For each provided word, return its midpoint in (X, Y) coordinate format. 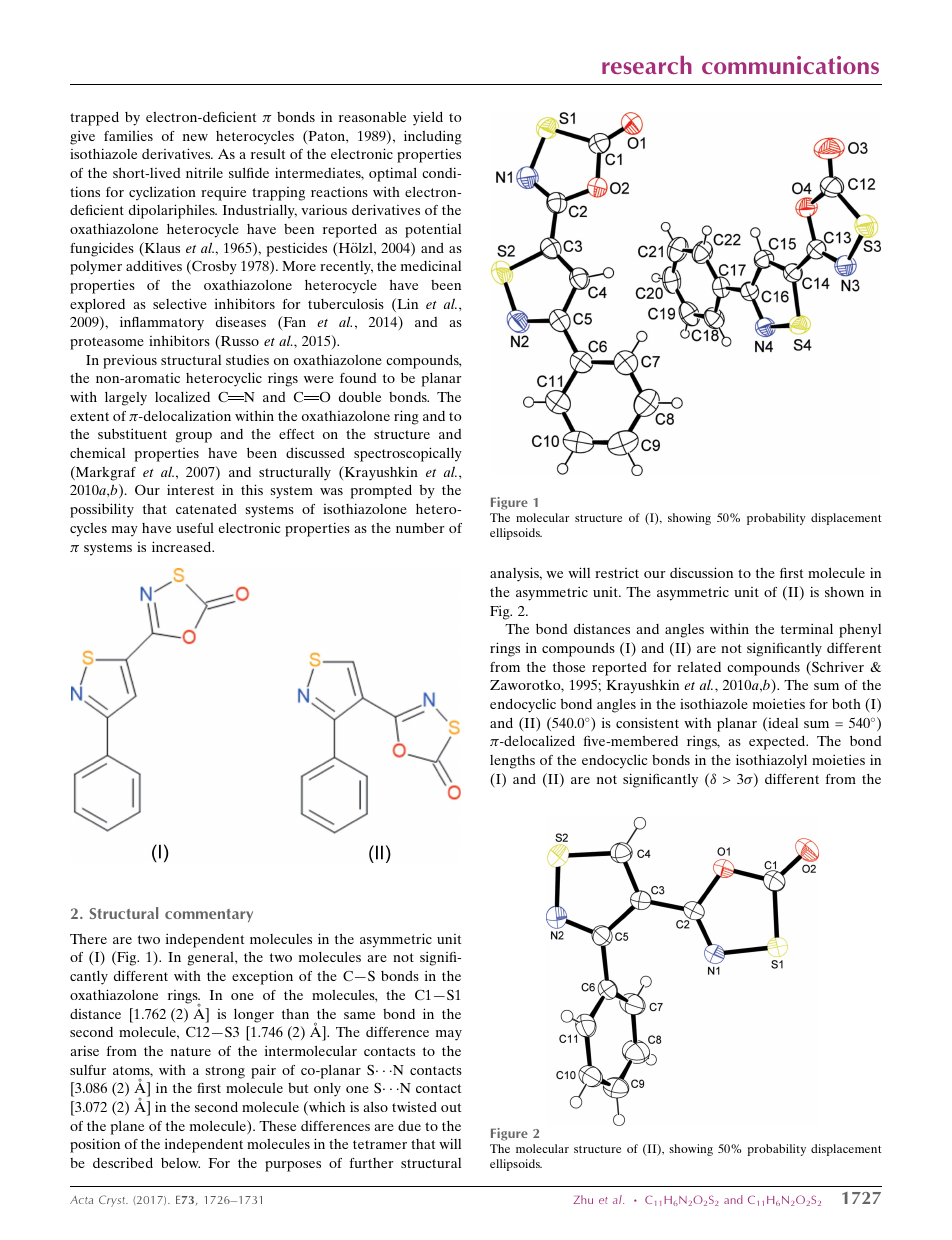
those (569, 667)
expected (778, 742)
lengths (512, 762)
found (358, 378)
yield (428, 118)
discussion (701, 572)
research (647, 65)
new (195, 137)
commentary (209, 915)
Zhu (583, 1199)
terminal (807, 628)
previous (130, 361)
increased (183, 546)
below (180, 1163)
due (409, 1126)
